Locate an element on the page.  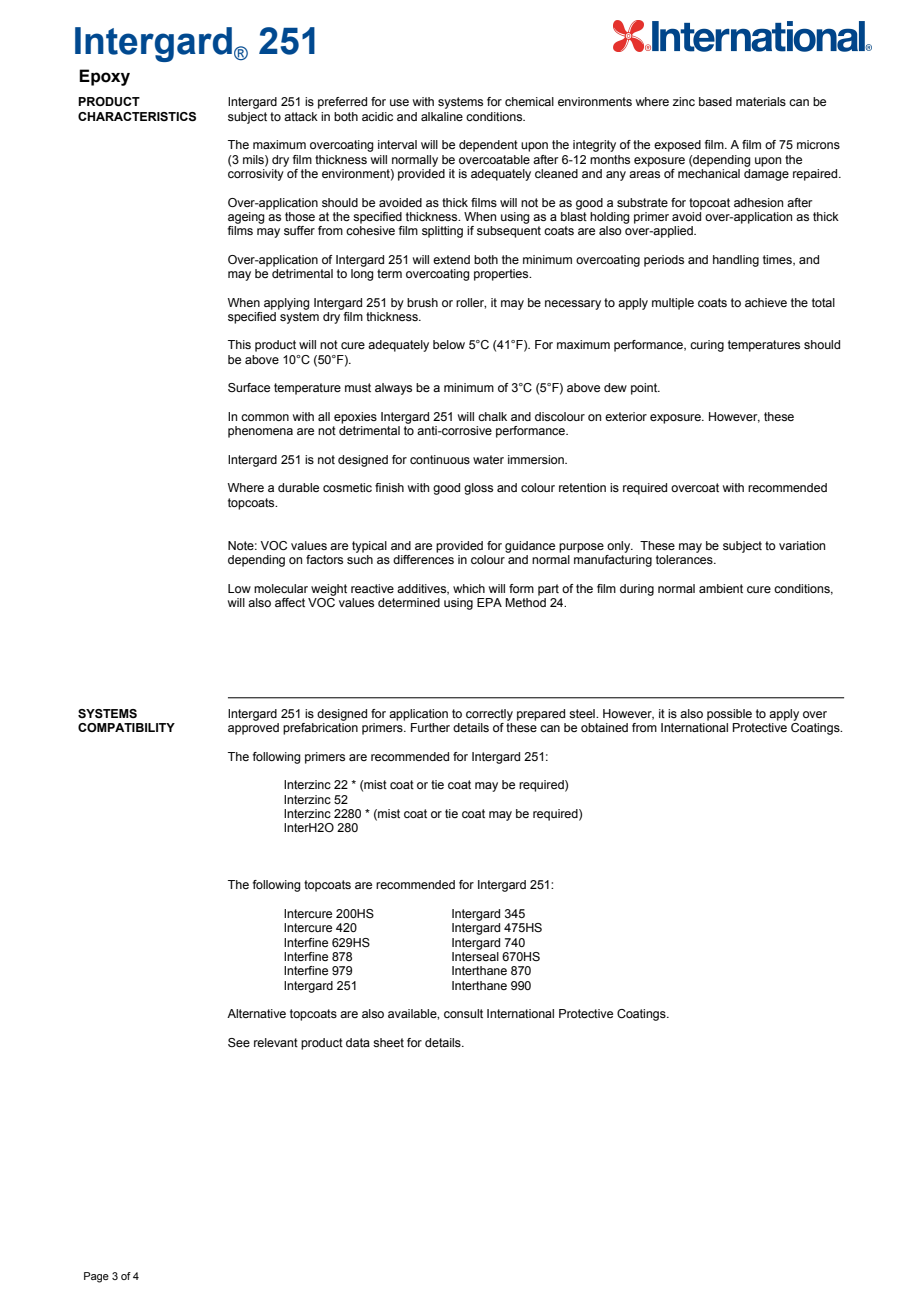
sheet is located at coordinates (388, 1042).
